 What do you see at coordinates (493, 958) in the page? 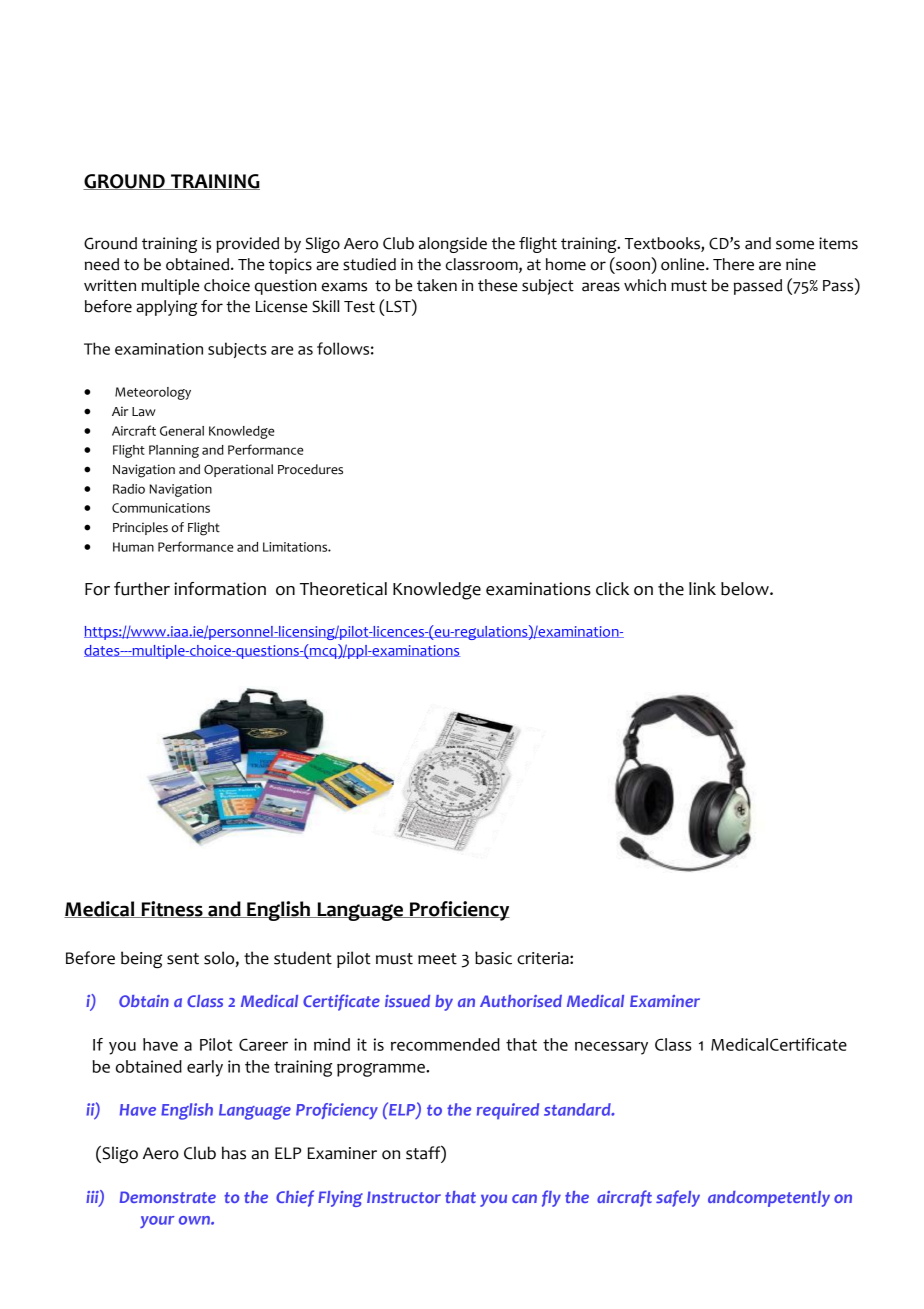
I see `basic` at bounding box center [493, 958].
